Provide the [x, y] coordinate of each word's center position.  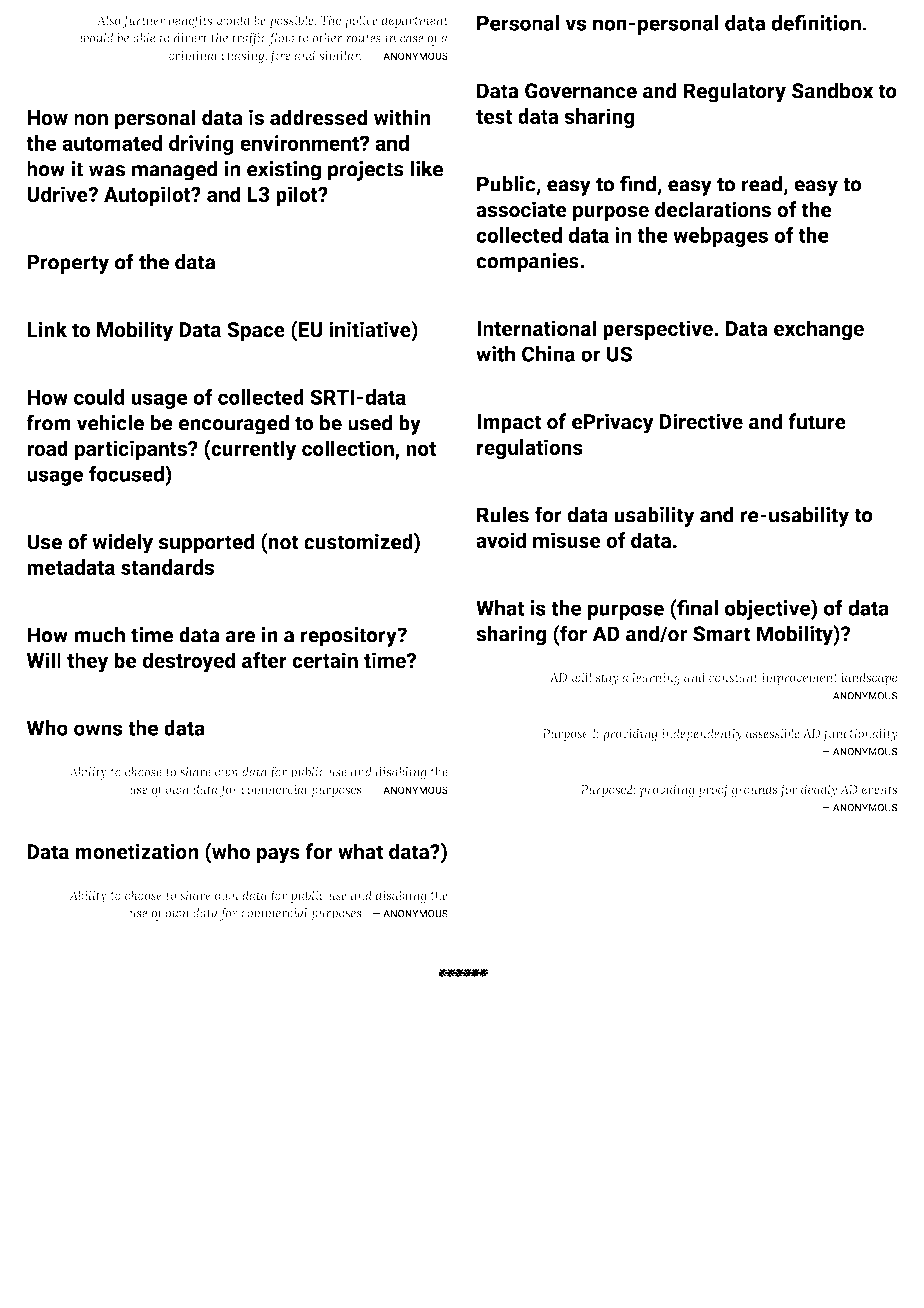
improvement [799, 679]
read [762, 184]
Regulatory [734, 92]
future [817, 421]
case [412, 39]
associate [521, 209]
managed [175, 170]
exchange [819, 330]
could [99, 397]
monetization [137, 851]
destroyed [189, 662]
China [548, 354]
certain [325, 660]
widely [122, 543]
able [144, 38]
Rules [503, 514]
